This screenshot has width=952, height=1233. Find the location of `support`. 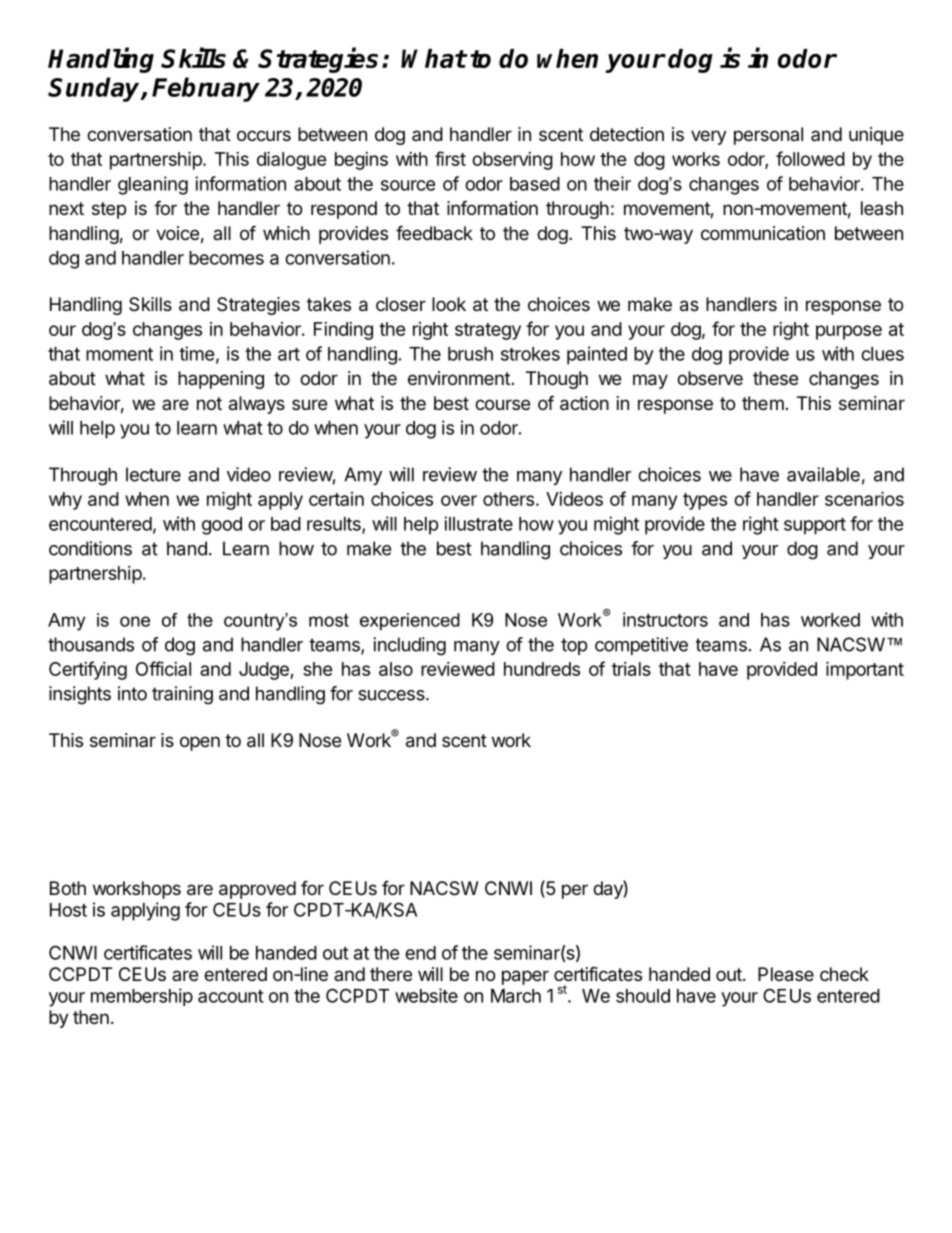

support is located at coordinates (815, 526).
